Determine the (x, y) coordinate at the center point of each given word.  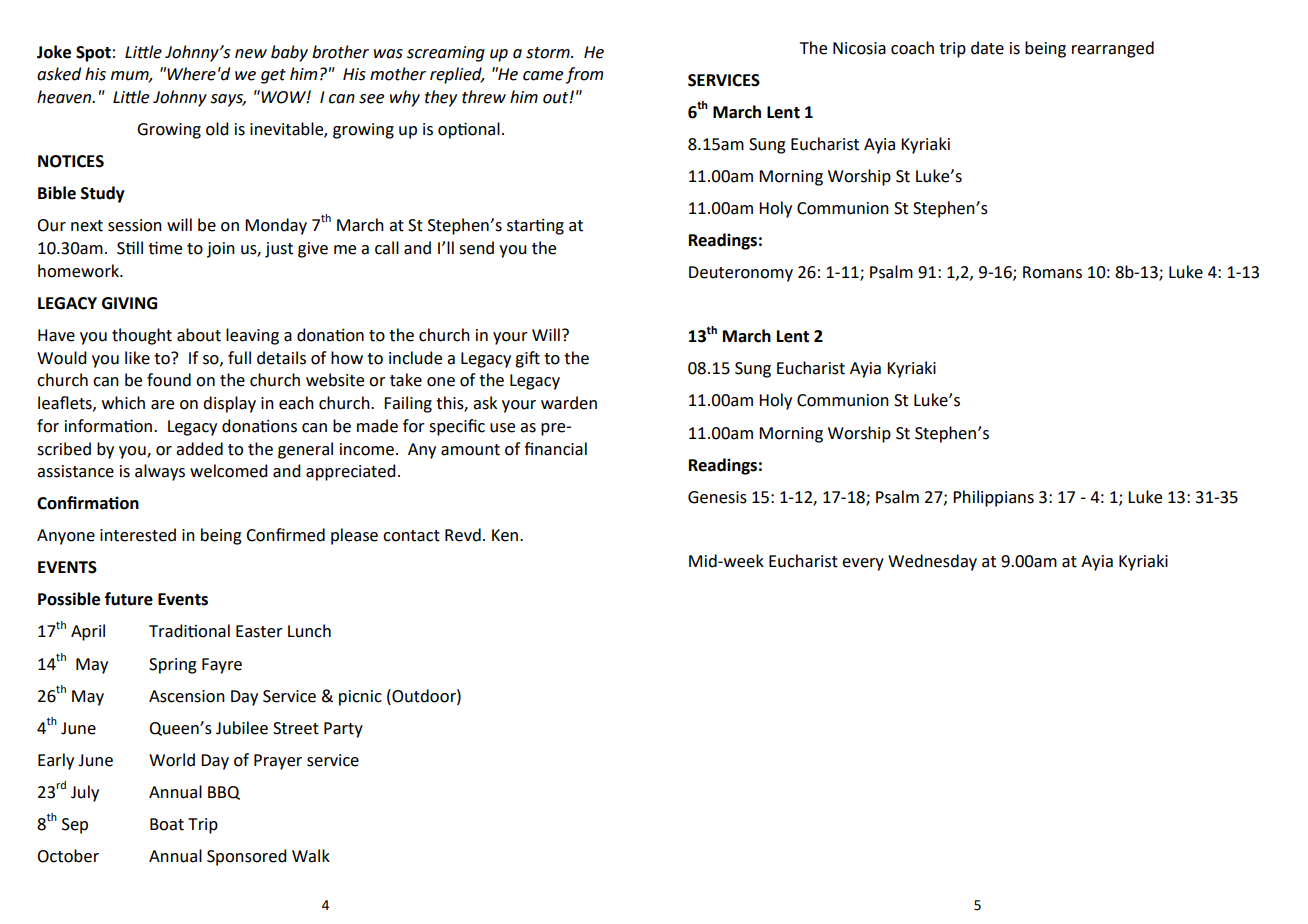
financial (555, 449)
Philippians (993, 498)
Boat (167, 824)
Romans (1052, 272)
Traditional (189, 631)
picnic (360, 698)
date (987, 48)
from (584, 75)
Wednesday (932, 562)
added (199, 449)
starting (535, 227)
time (165, 248)
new (251, 54)
